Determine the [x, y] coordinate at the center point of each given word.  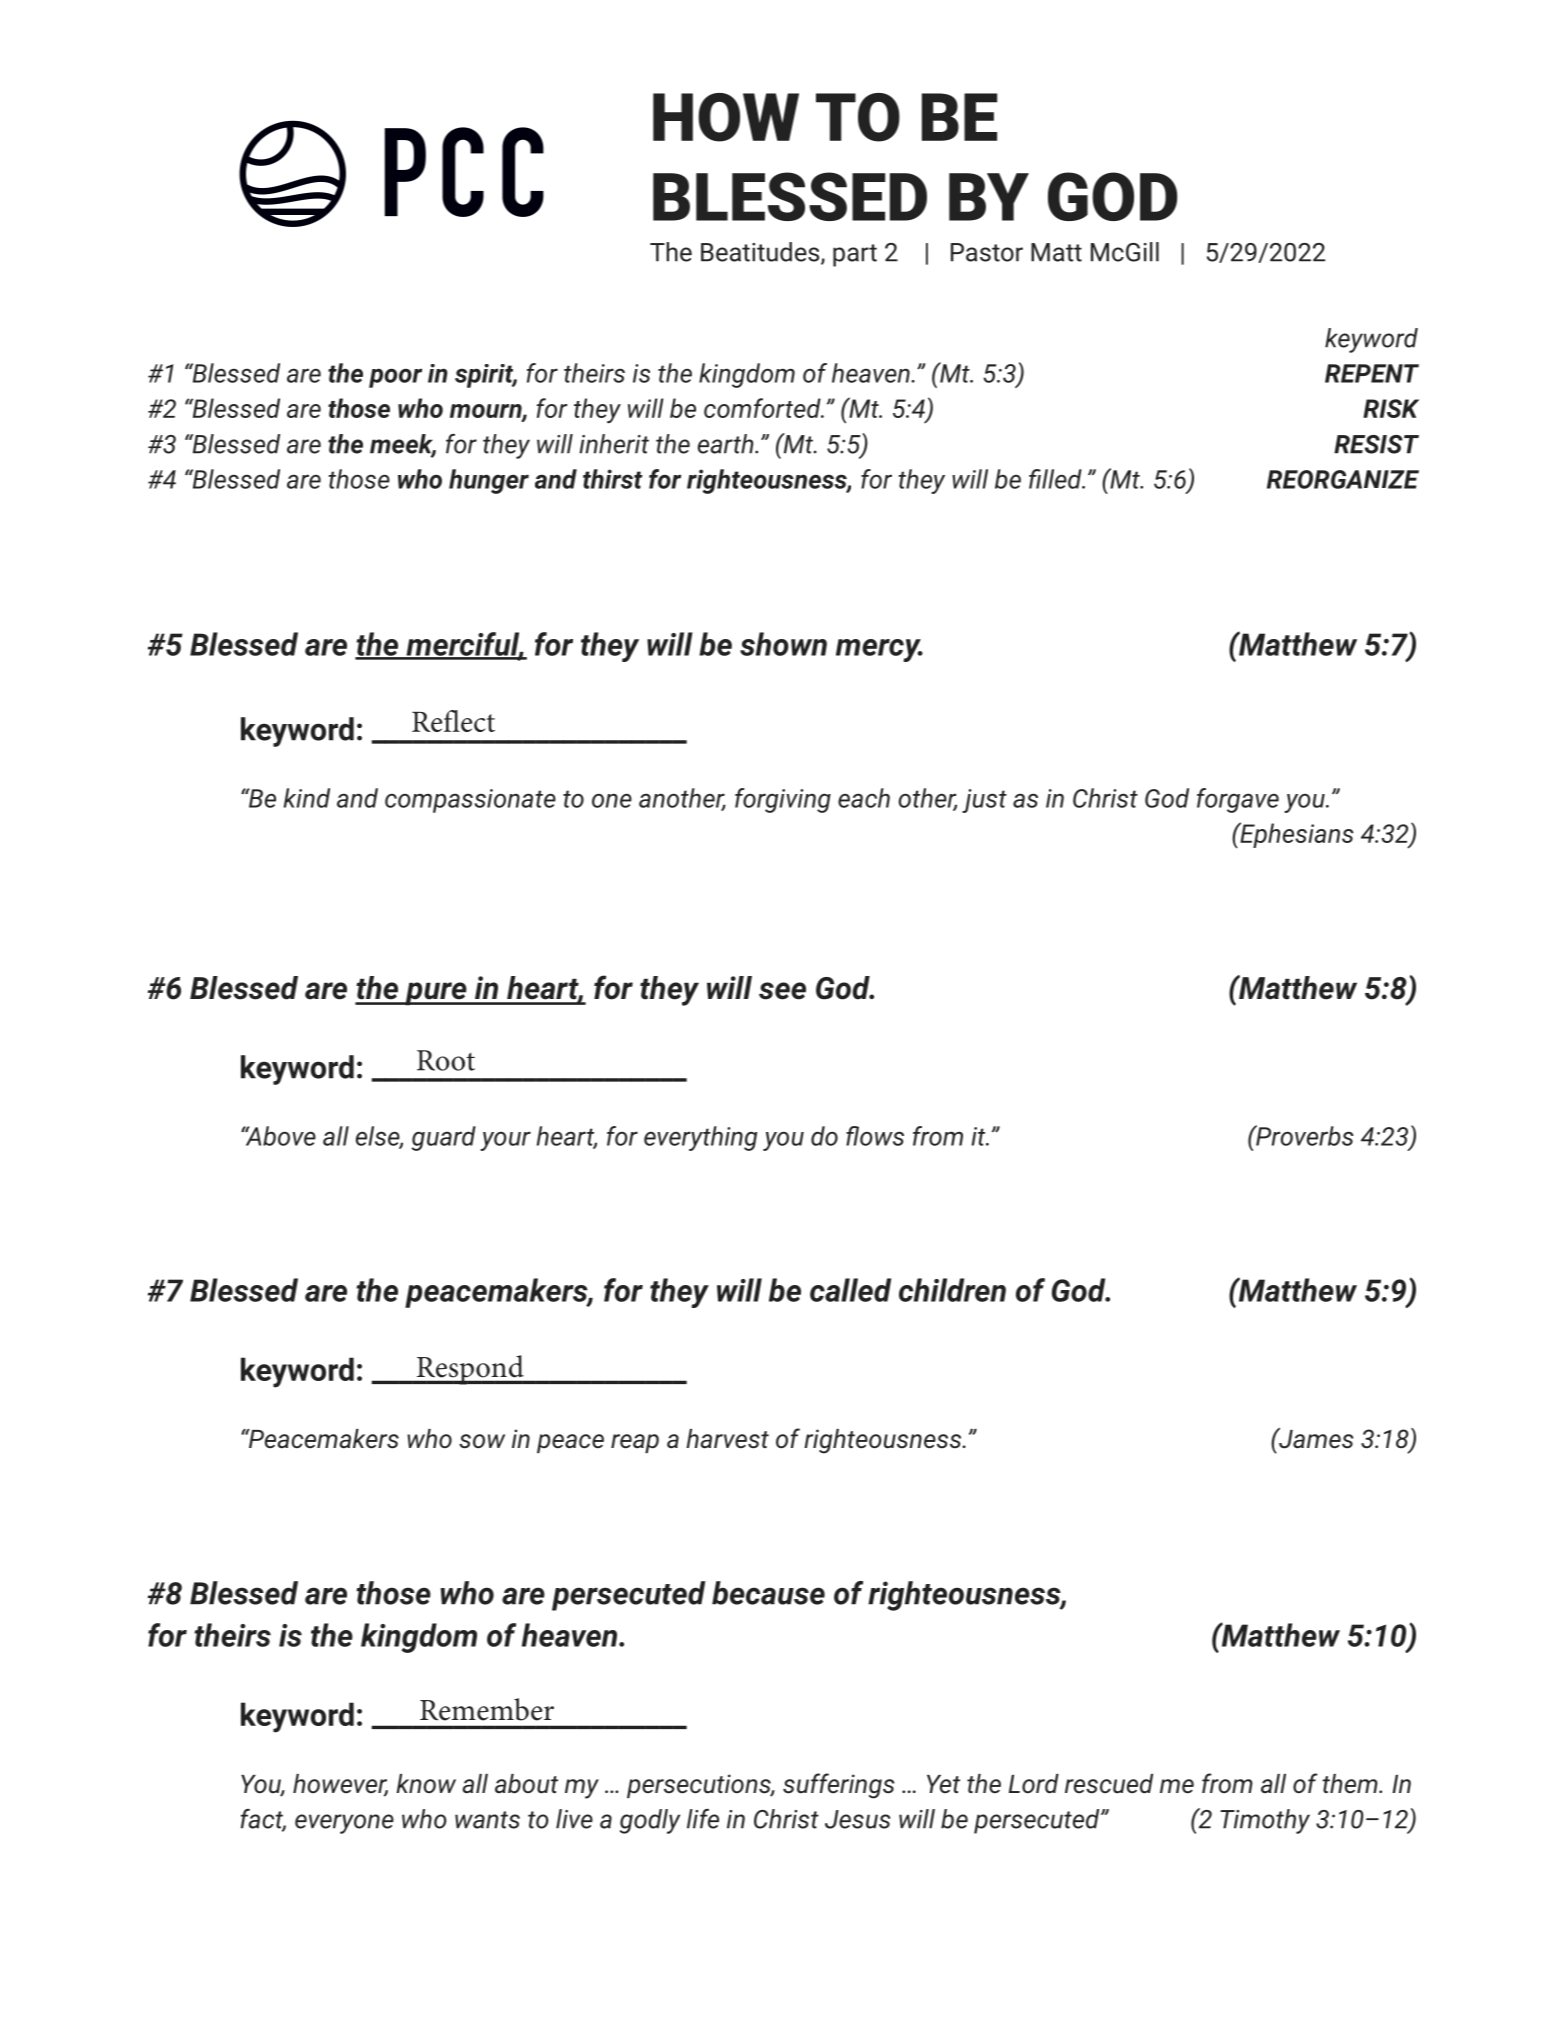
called [850, 1290]
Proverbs [1304, 1135]
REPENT [1372, 373]
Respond [470, 1370]
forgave [1238, 800]
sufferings [838, 1786]
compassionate [470, 801]
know [426, 1783]
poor [395, 378]
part [855, 255]
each [864, 798]
